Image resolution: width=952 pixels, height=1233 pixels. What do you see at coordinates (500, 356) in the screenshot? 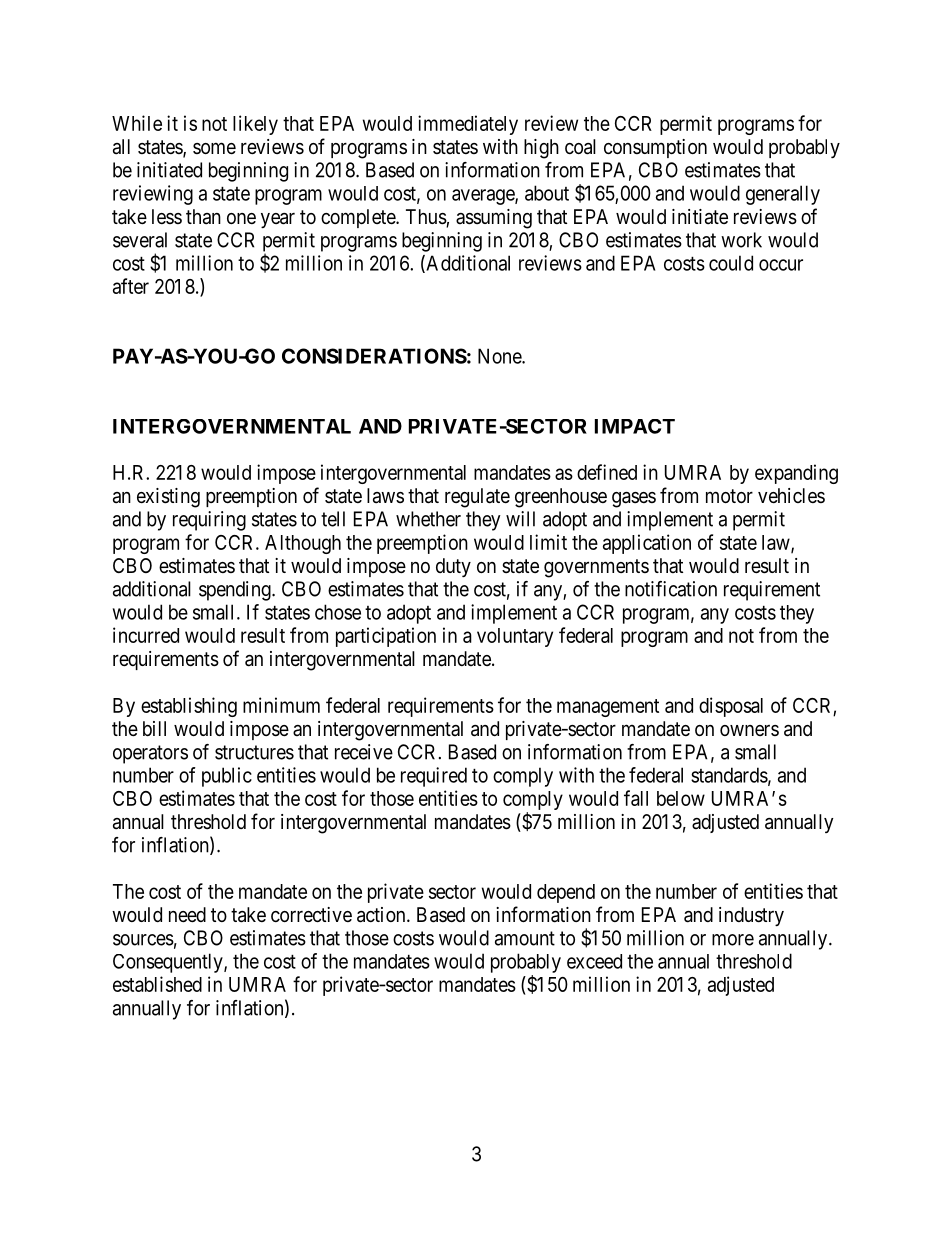
I see `None` at bounding box center [500, 356].
